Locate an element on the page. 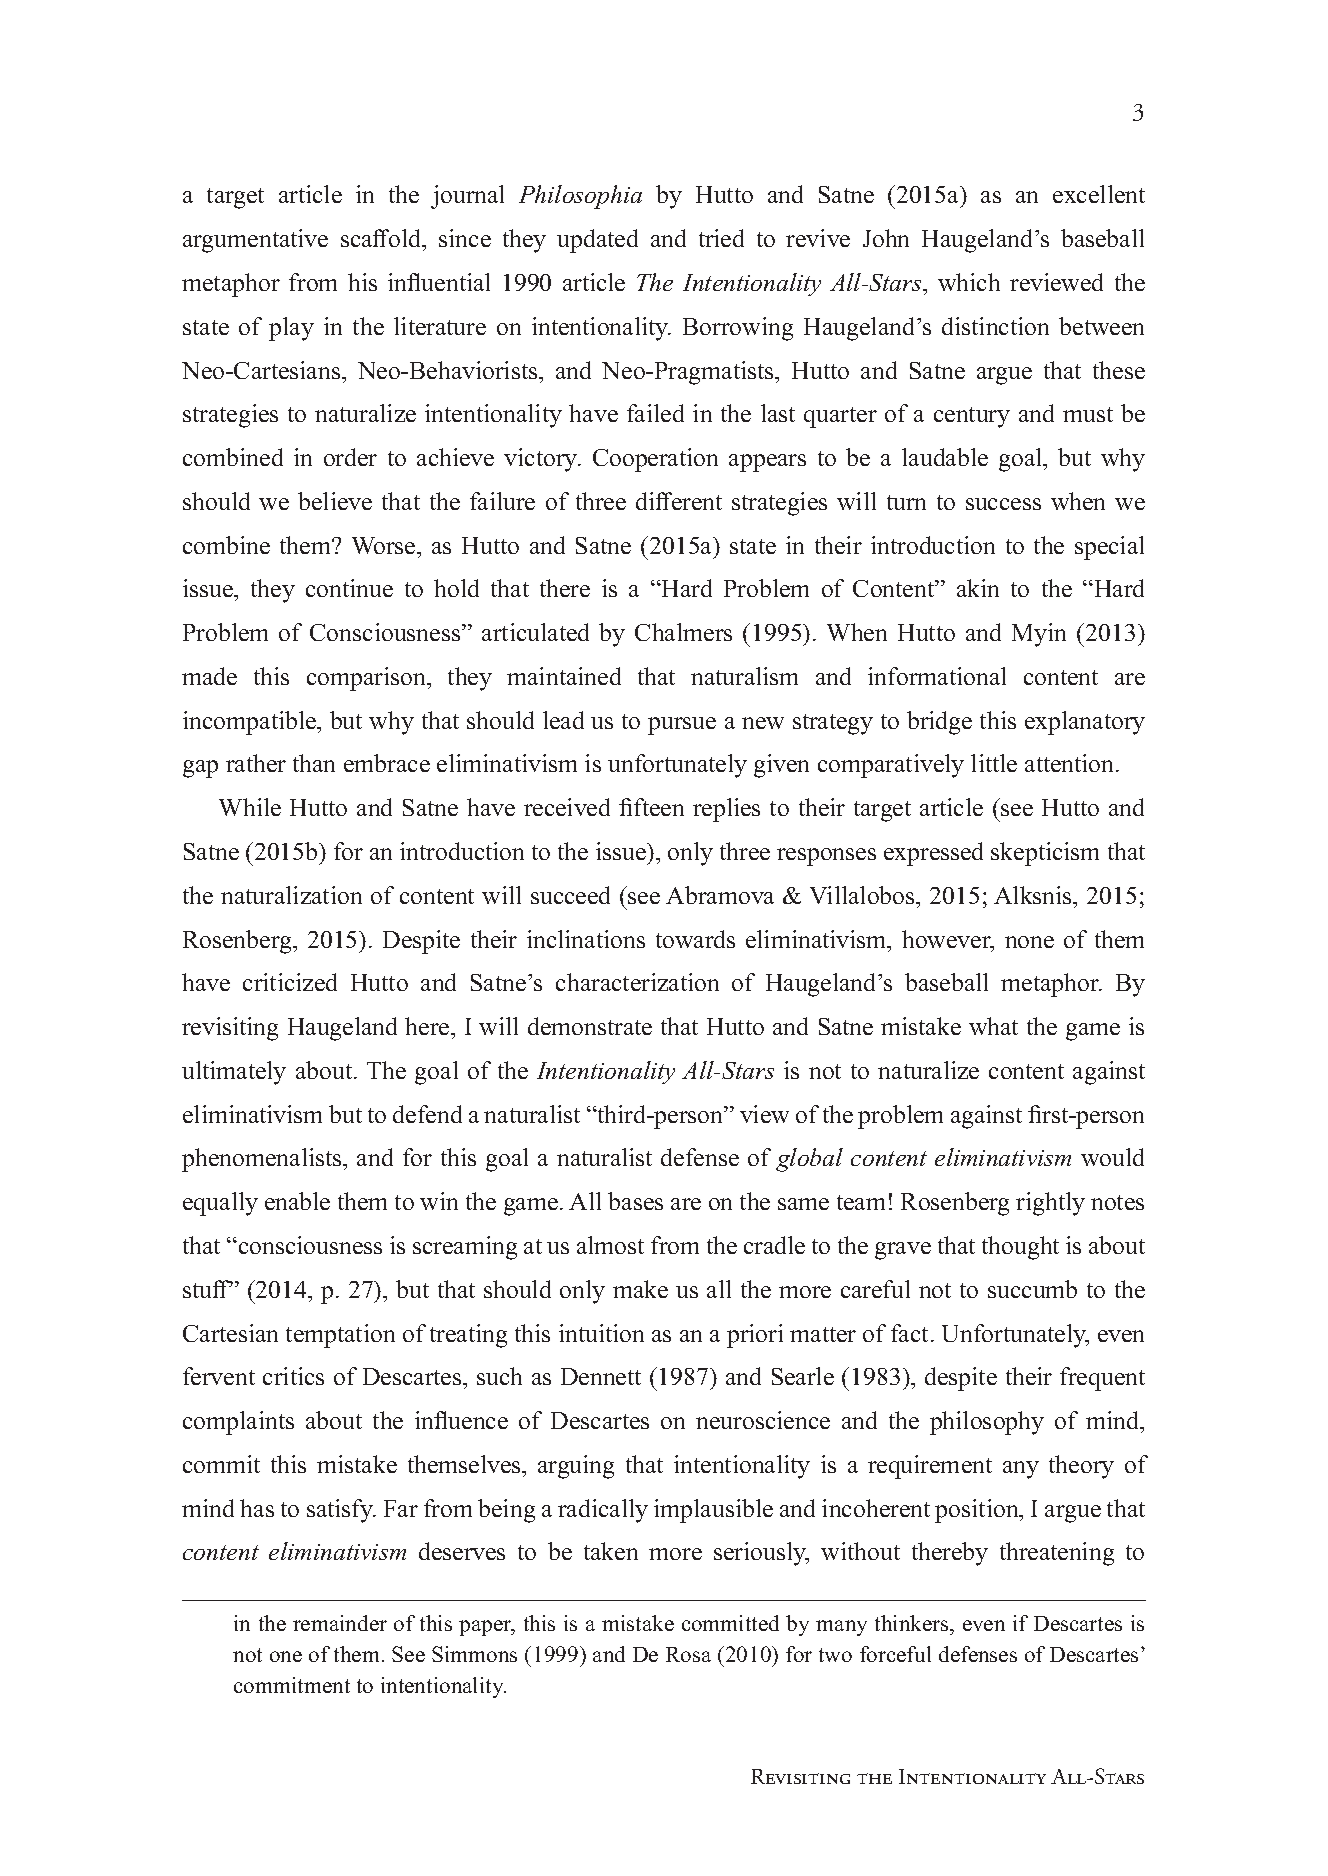  none is located at coordinates (1029, 942).
